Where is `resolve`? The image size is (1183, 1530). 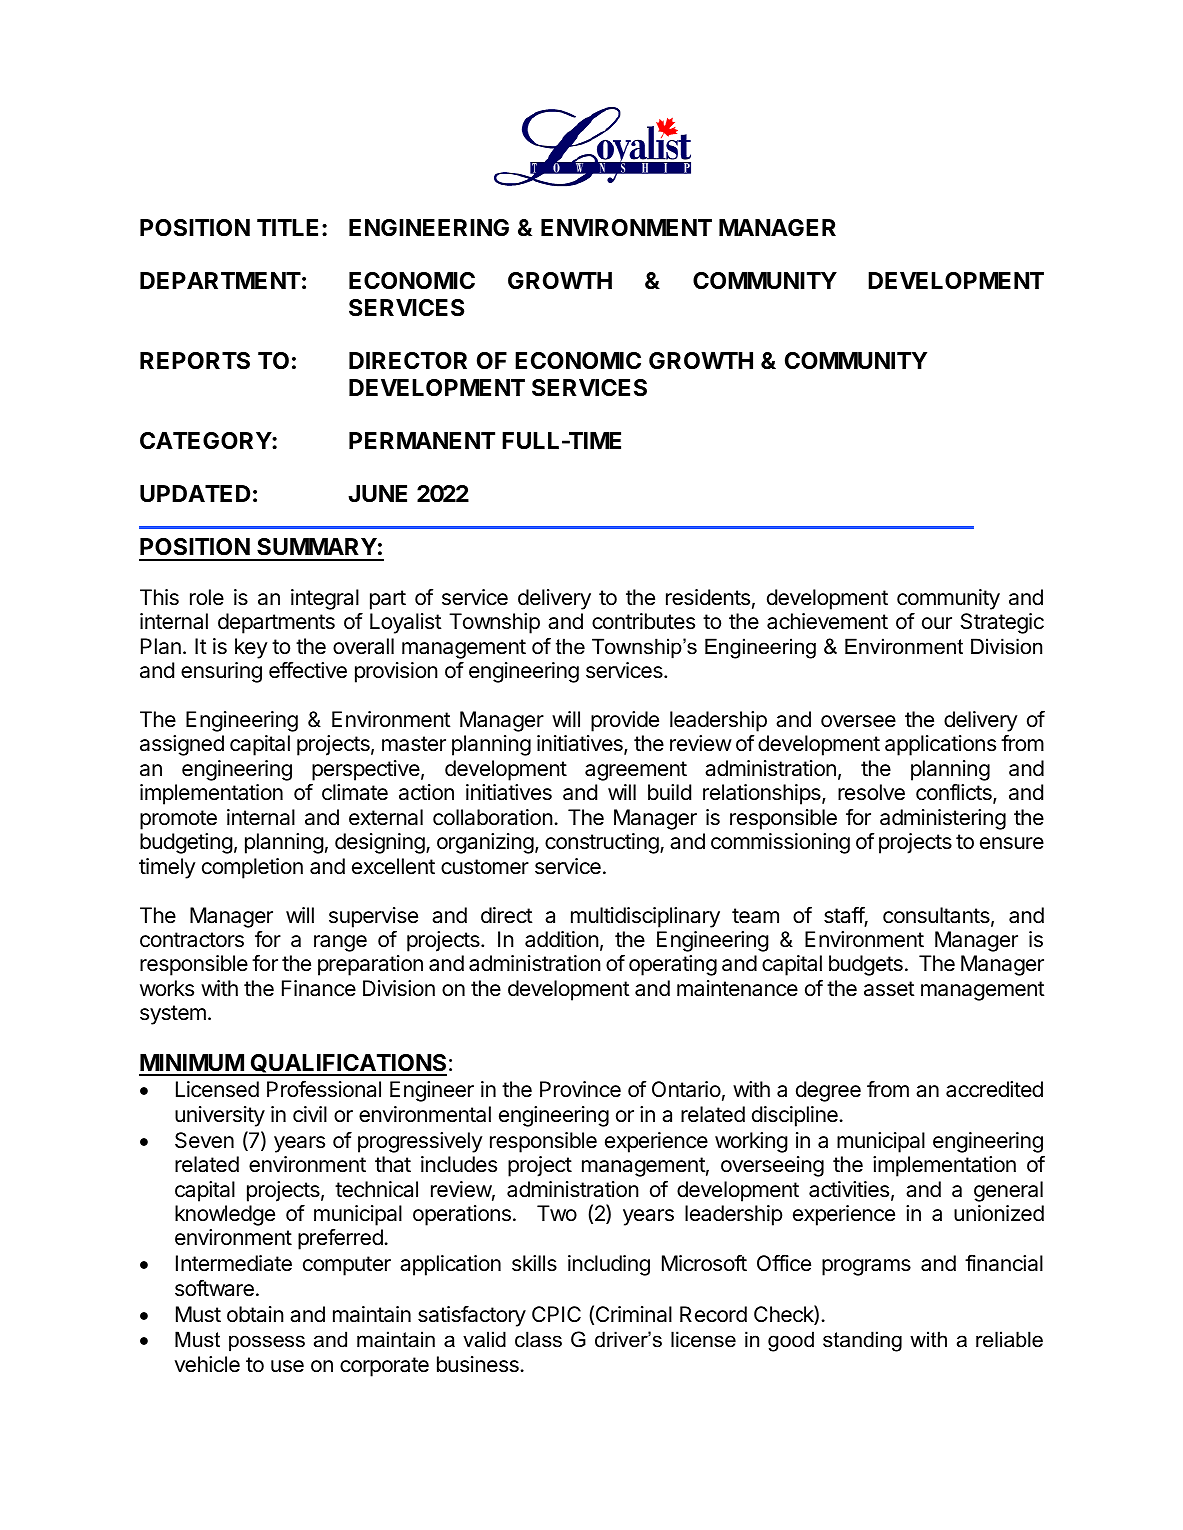
resolve is located at coordinates (871, 792).
